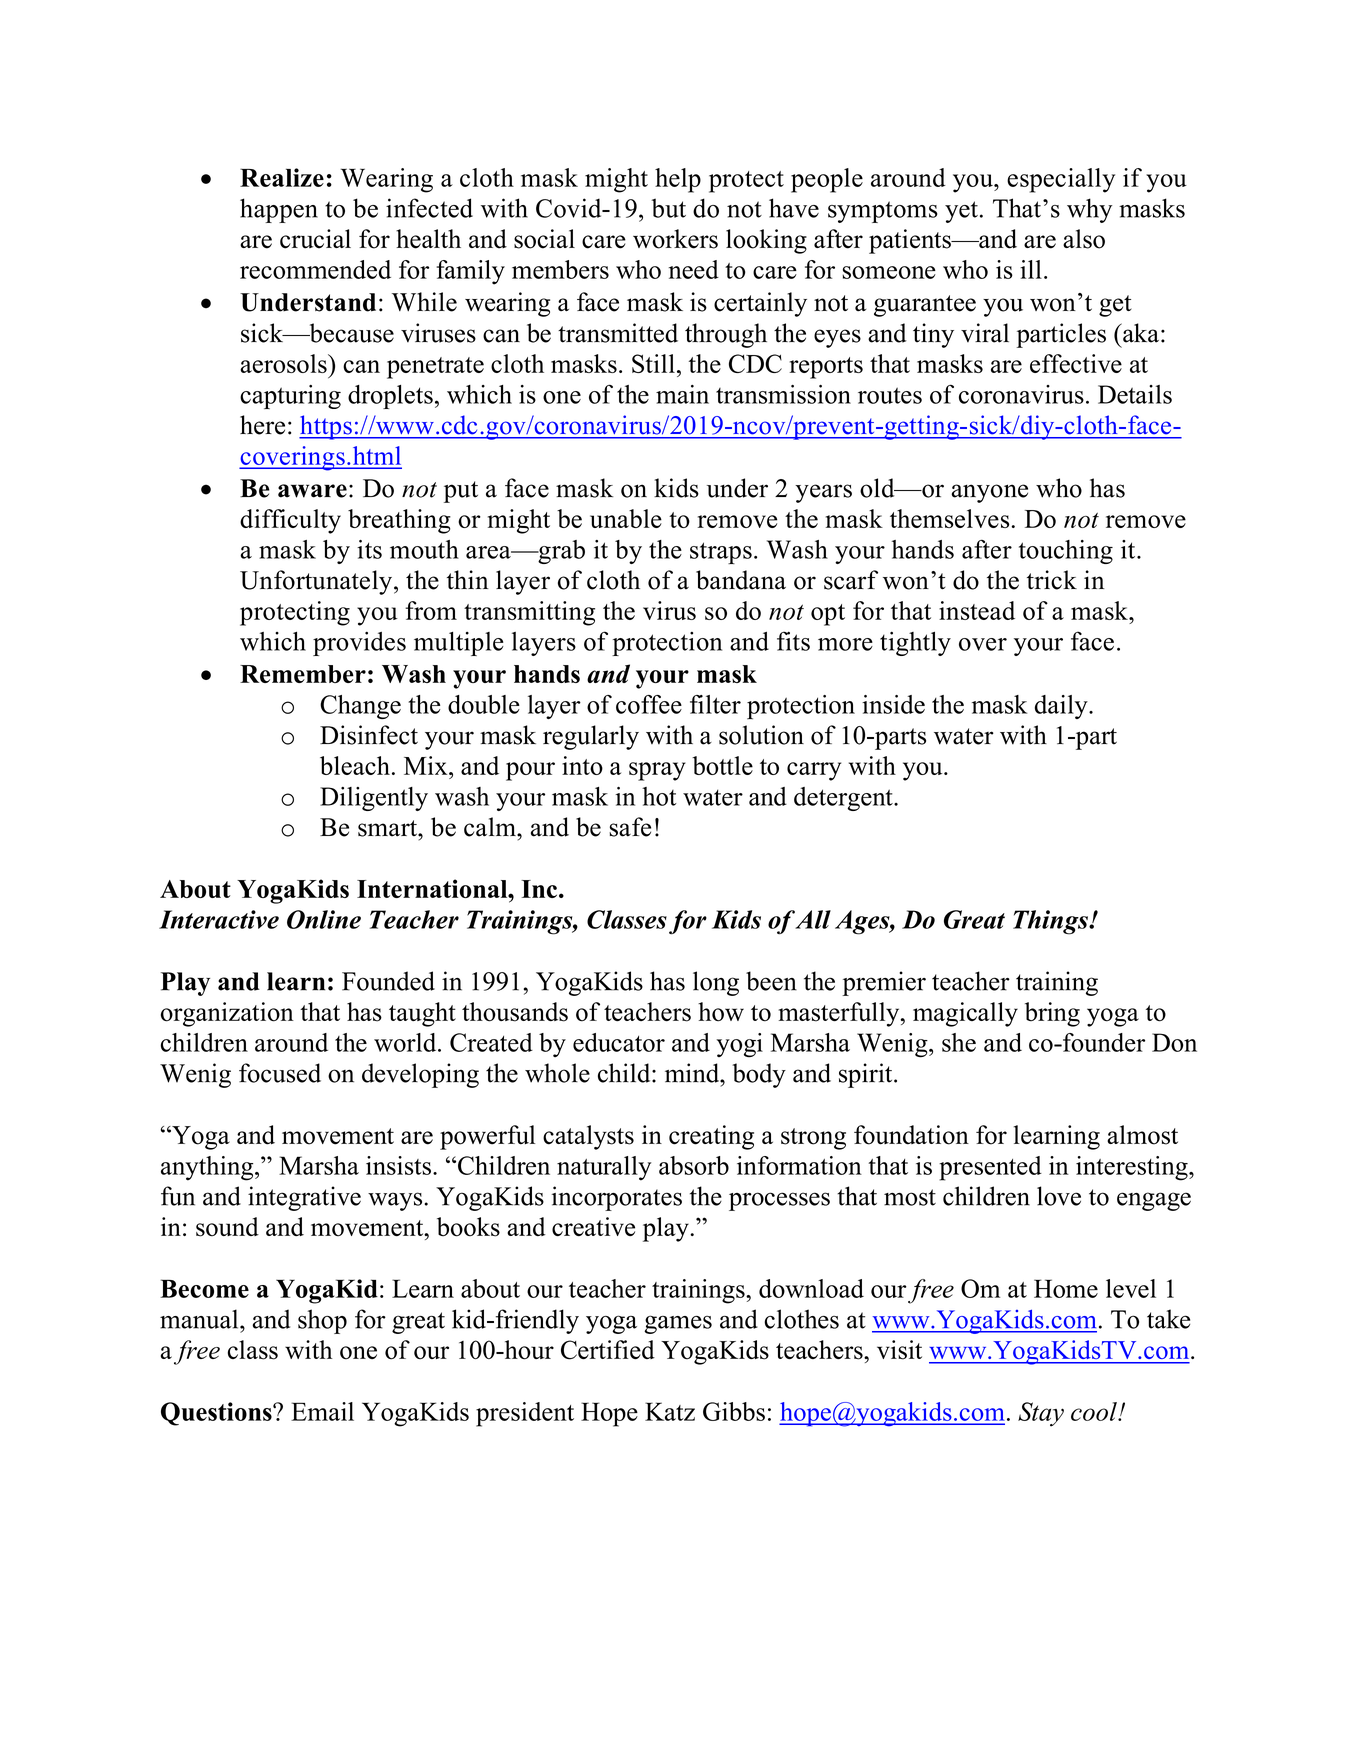  What do you see at coordinates (1041, 1414) in the document?
I see `Stay` at bounding box center [1041, 1414].
